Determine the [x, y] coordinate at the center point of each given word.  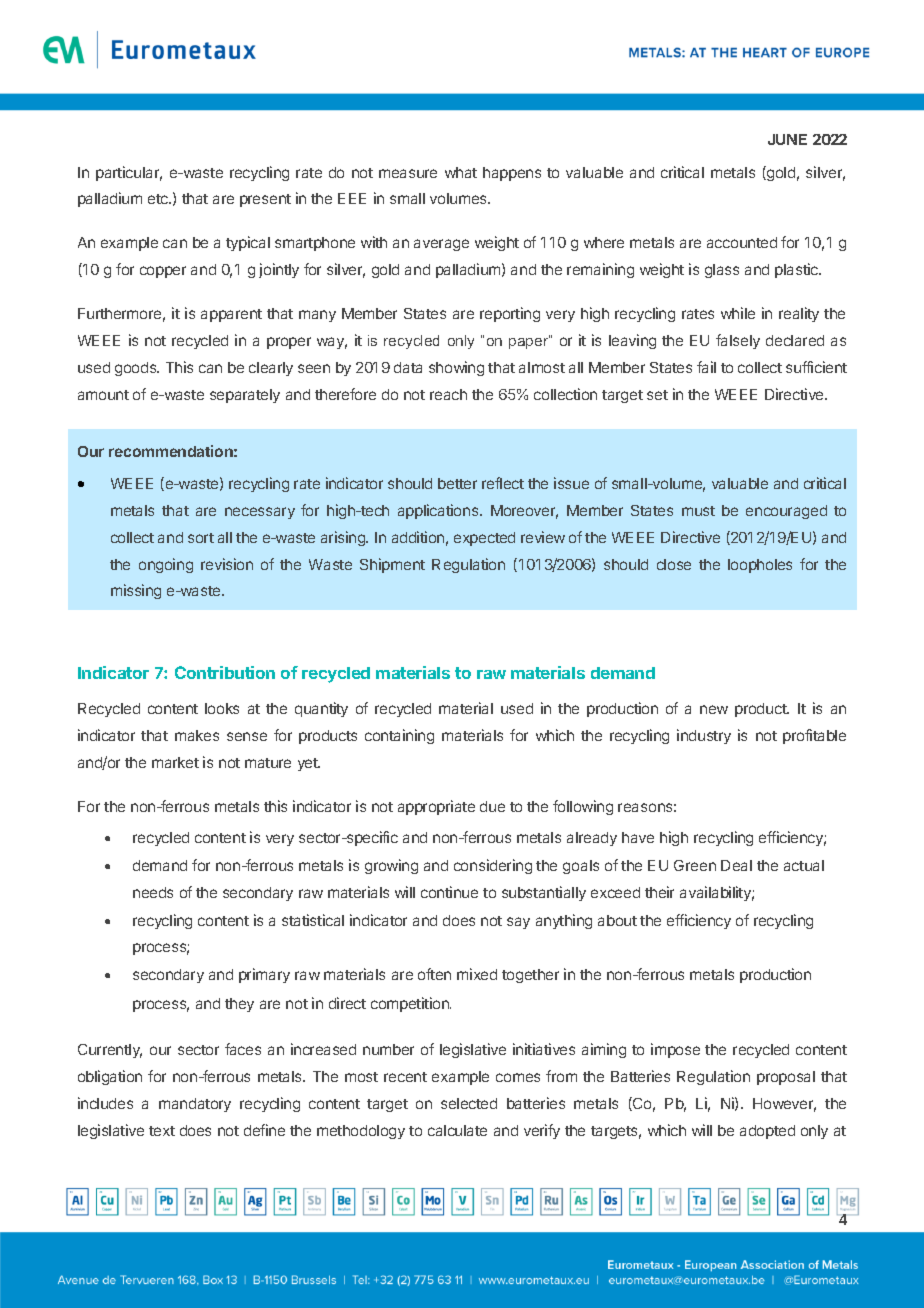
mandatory [195, 1105]
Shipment [392, 565]
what [461, 172]
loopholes [760, 566]
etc [159, 199]
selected [469, 1103]
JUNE [787, 139]
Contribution [225, 672]
